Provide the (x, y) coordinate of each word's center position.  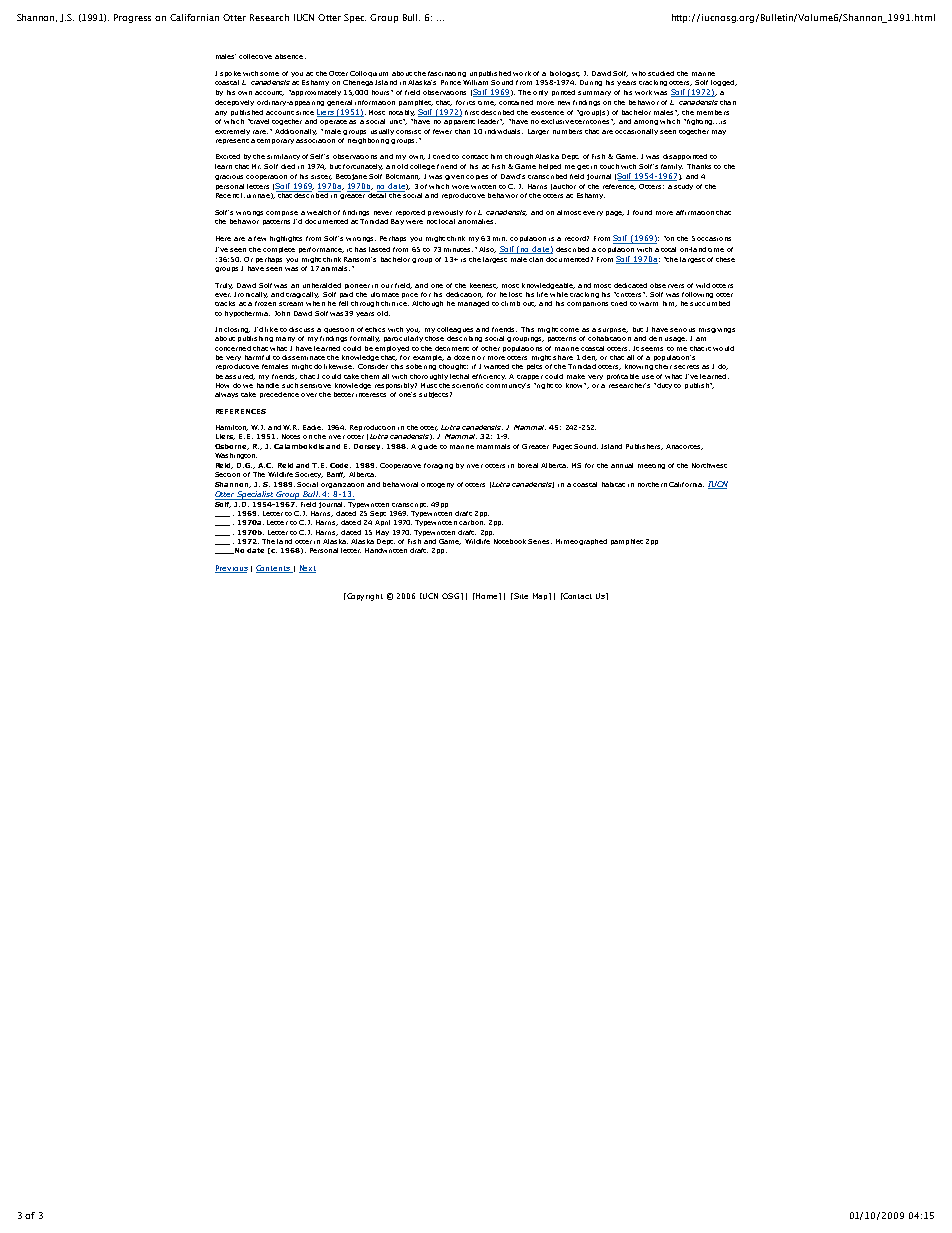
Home (487, 596)
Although (427, 304)
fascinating (447, 74)
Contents (274, 569)
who (639, 73)
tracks (225, 303)
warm (648, 304)
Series (540, 541)
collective (255, 56)
